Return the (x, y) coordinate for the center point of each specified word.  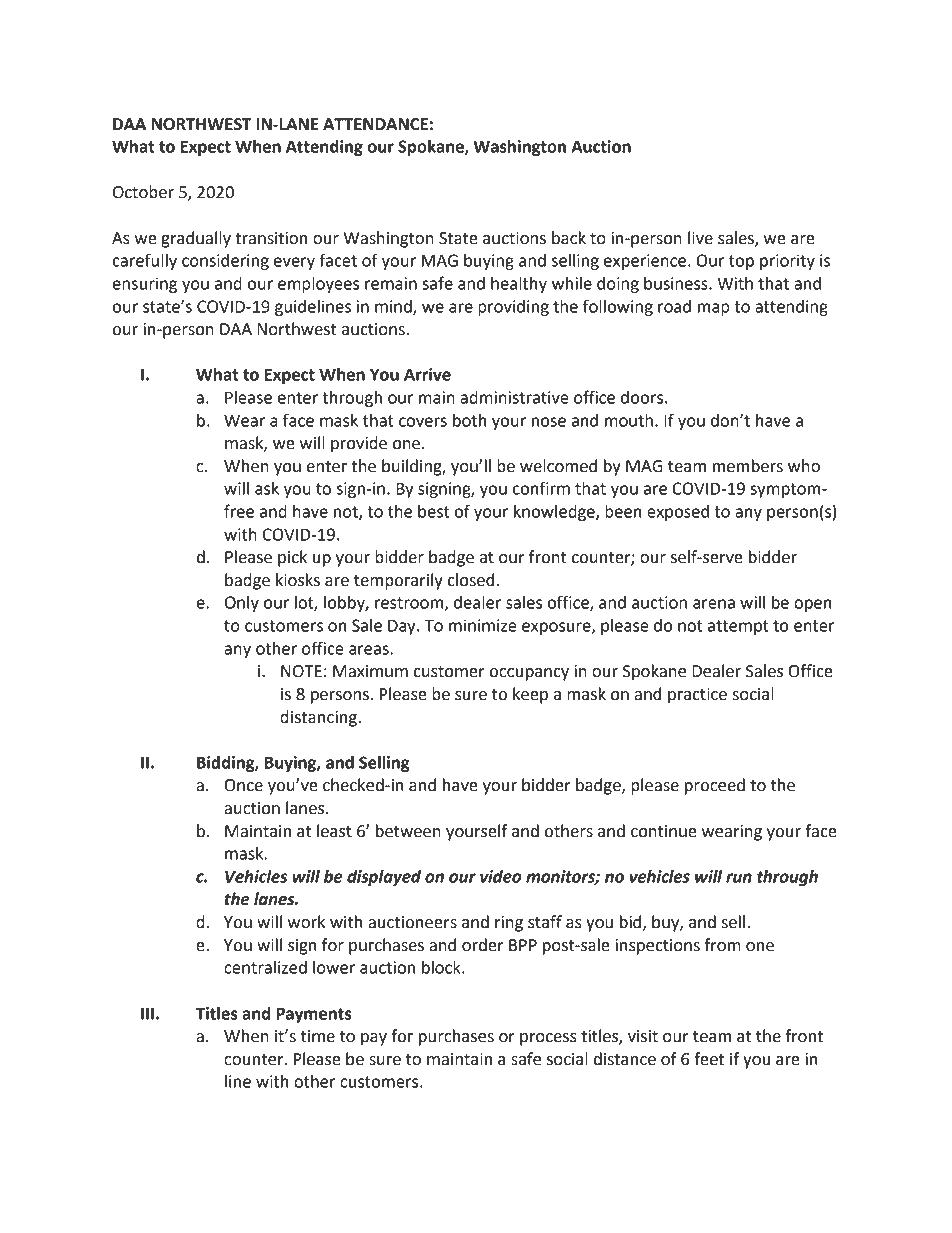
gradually (196, 239)
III (147, 1013)
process (548, 1039)
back (569, 238)
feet (709, 1059)
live (700, 238)
